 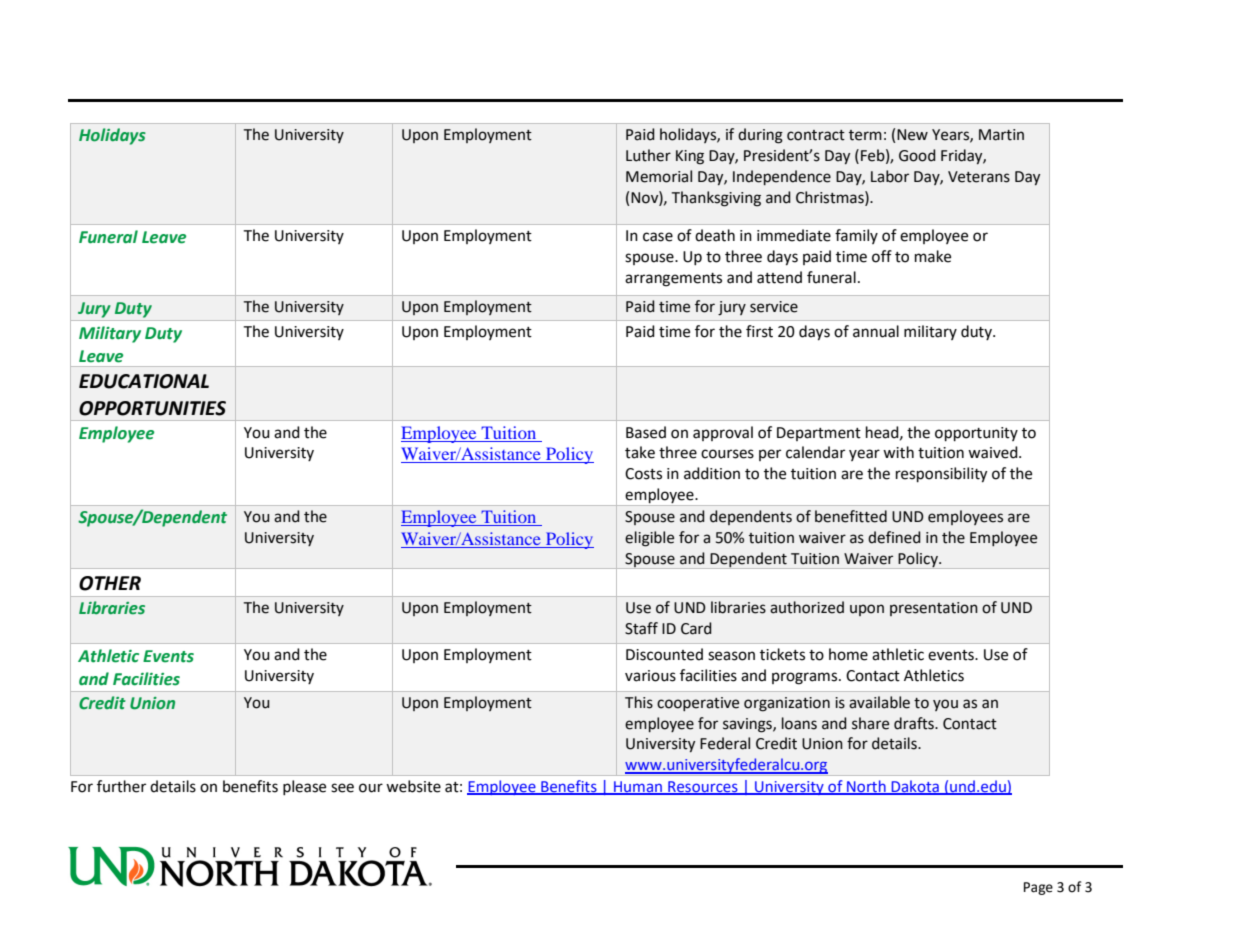 I want to click on Human, so click(x=638, y=788).
